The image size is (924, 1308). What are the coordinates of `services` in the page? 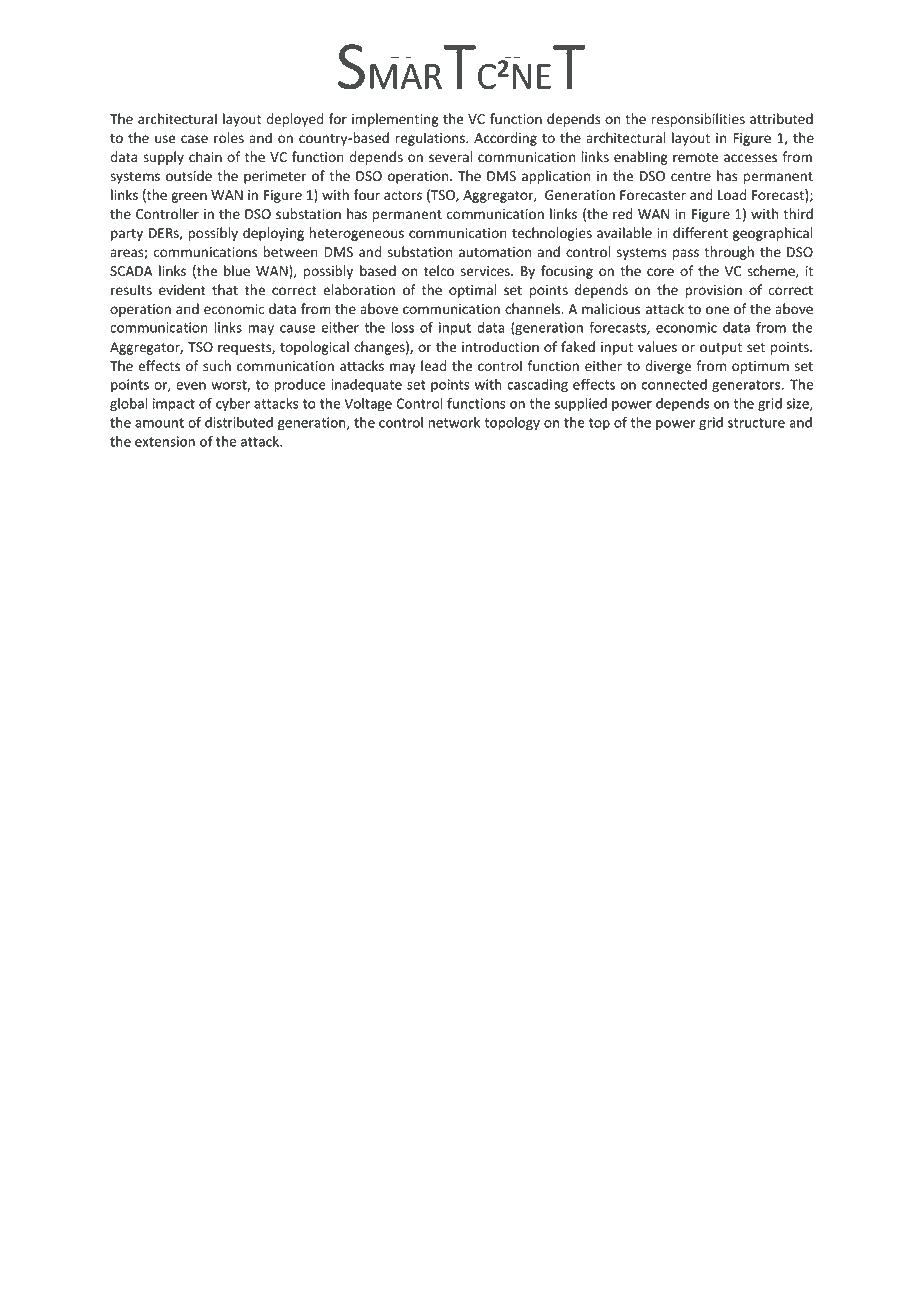 It's located at (486, 271).
